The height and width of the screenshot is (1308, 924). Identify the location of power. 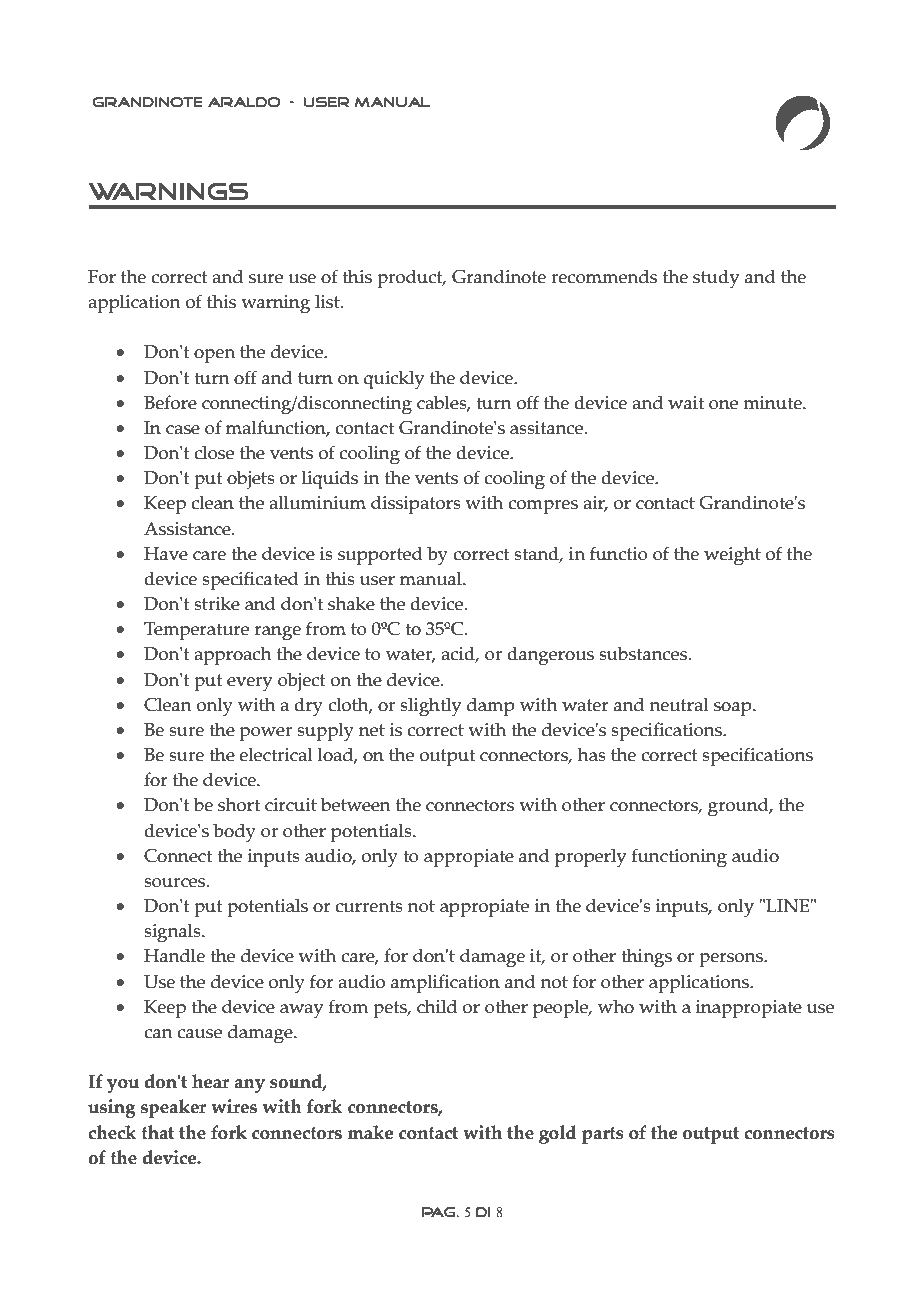
(266, 734).
